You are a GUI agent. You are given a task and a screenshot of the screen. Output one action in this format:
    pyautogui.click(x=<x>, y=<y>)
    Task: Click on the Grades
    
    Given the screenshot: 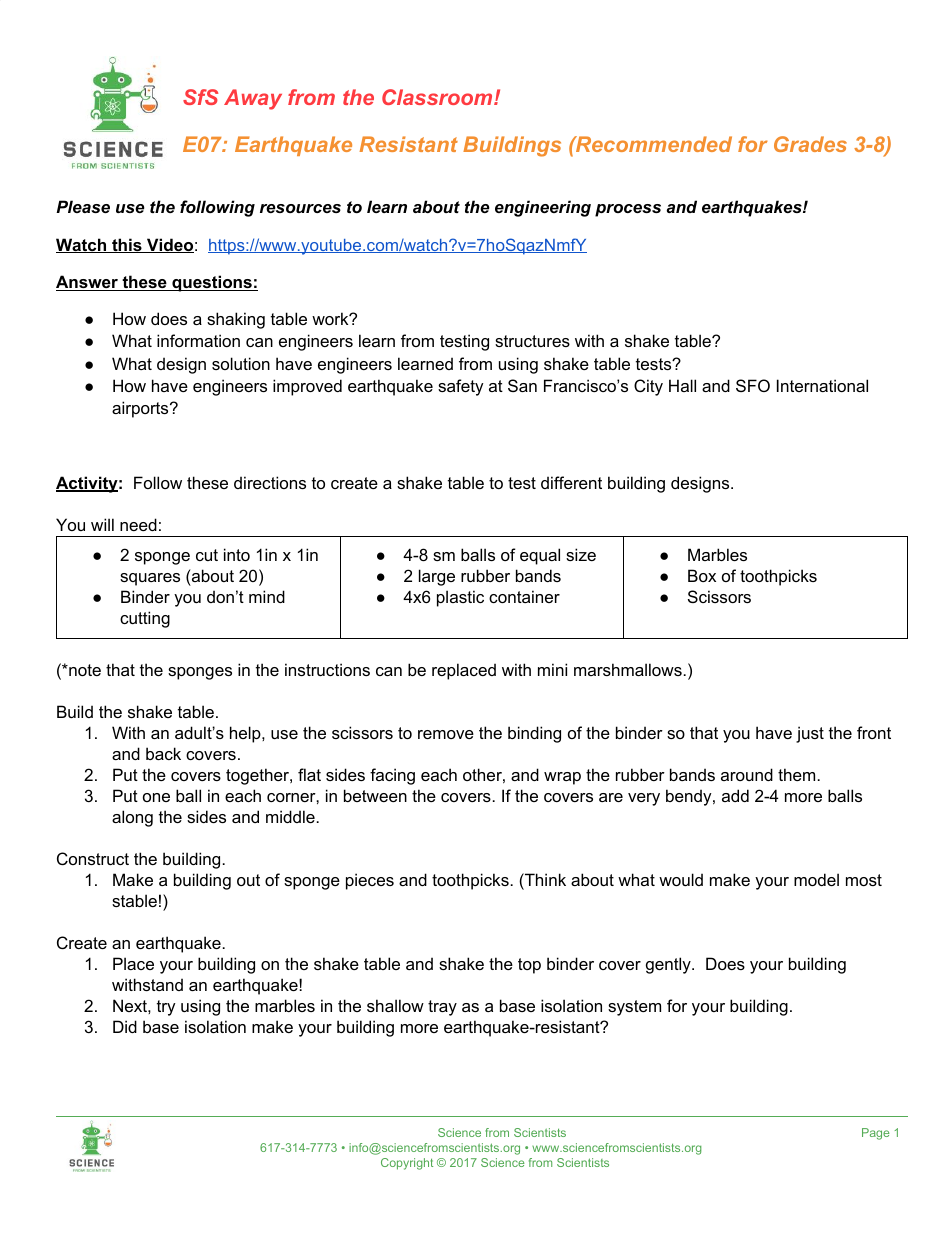 What is the action you would take?
    pyautogui.click(x=810, y=144)
